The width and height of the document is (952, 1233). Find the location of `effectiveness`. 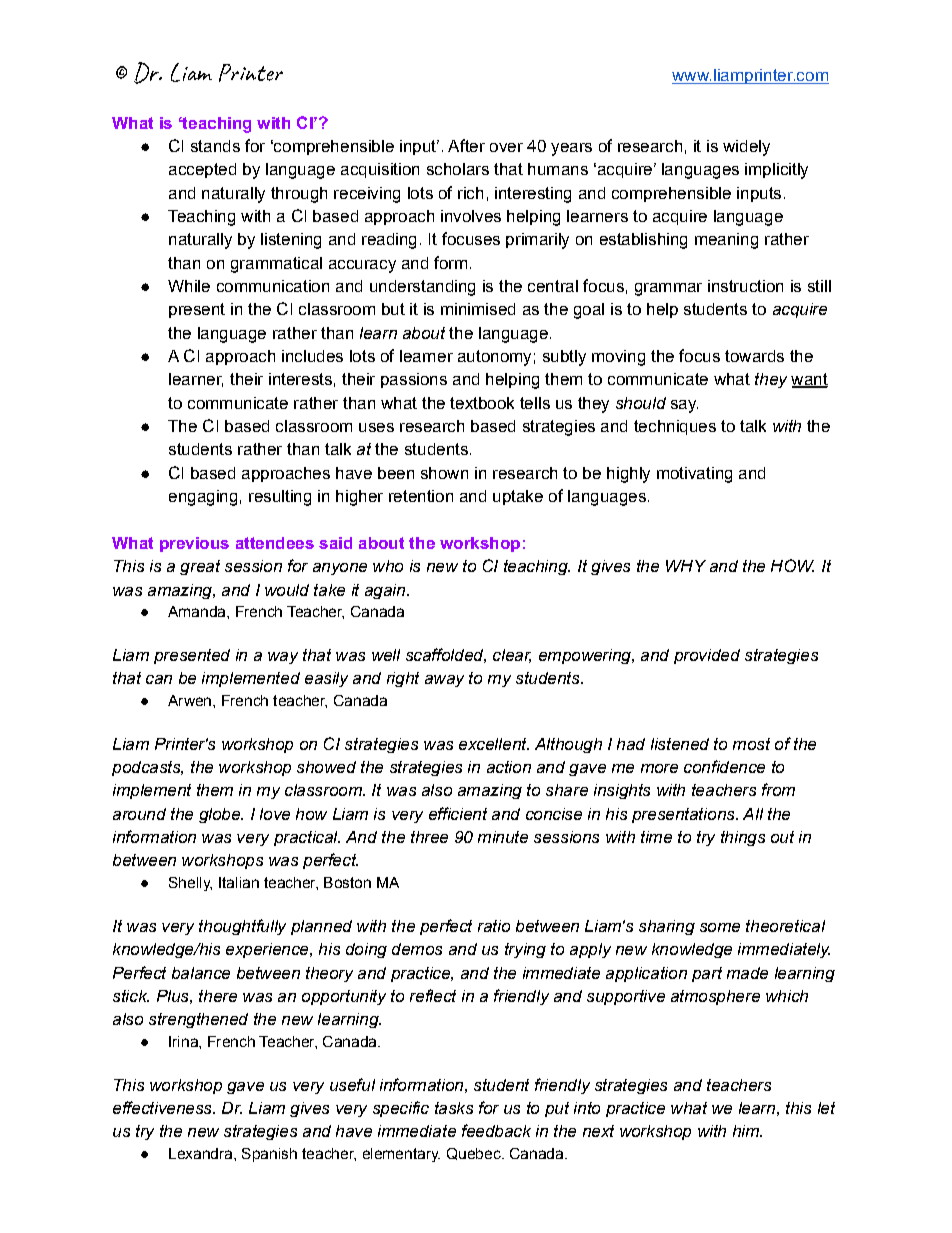

effectiveness is located at coordinates (163, 1107).
